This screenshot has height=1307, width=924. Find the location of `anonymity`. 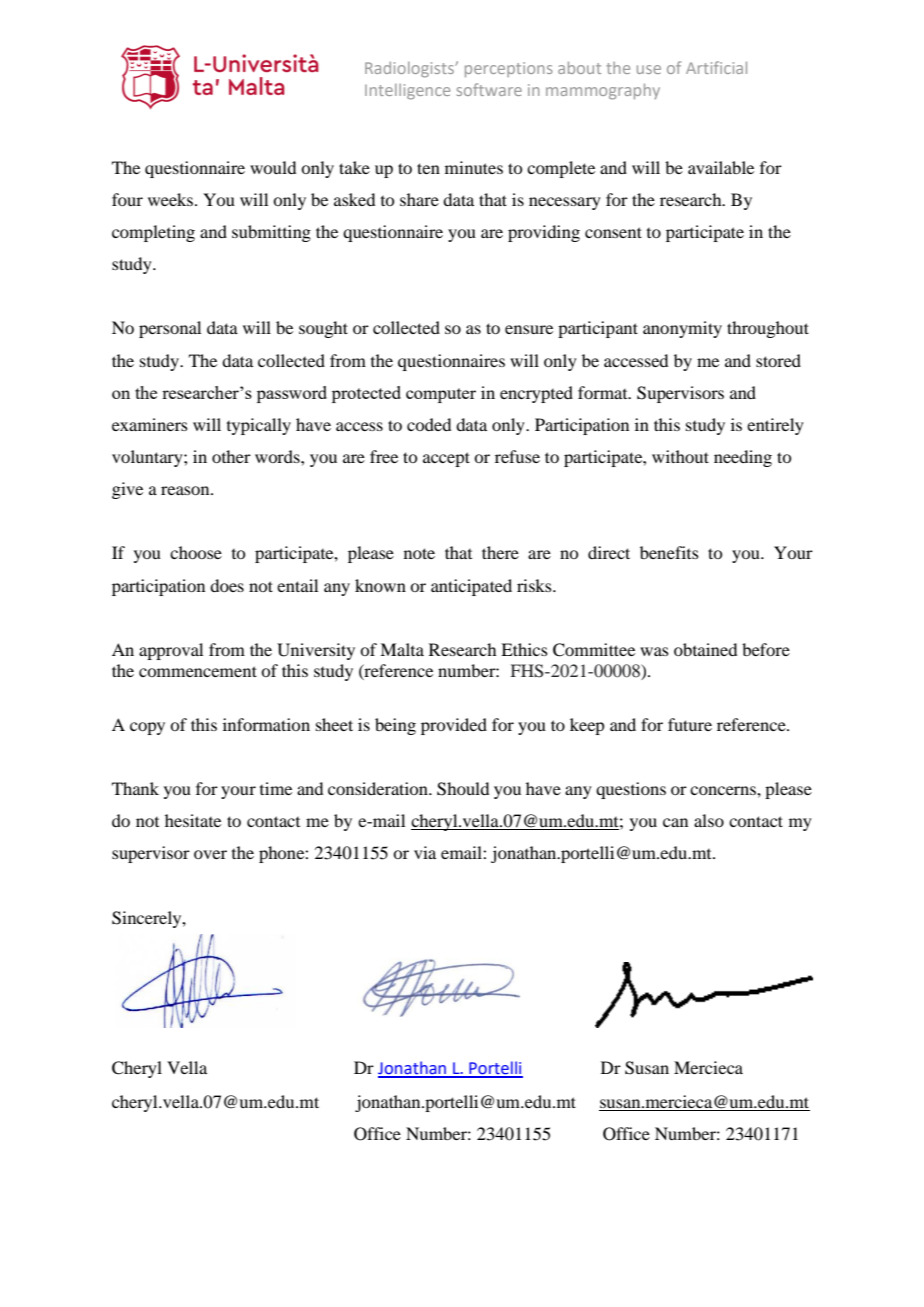

anonymity is located at coordinates (682, 329).
